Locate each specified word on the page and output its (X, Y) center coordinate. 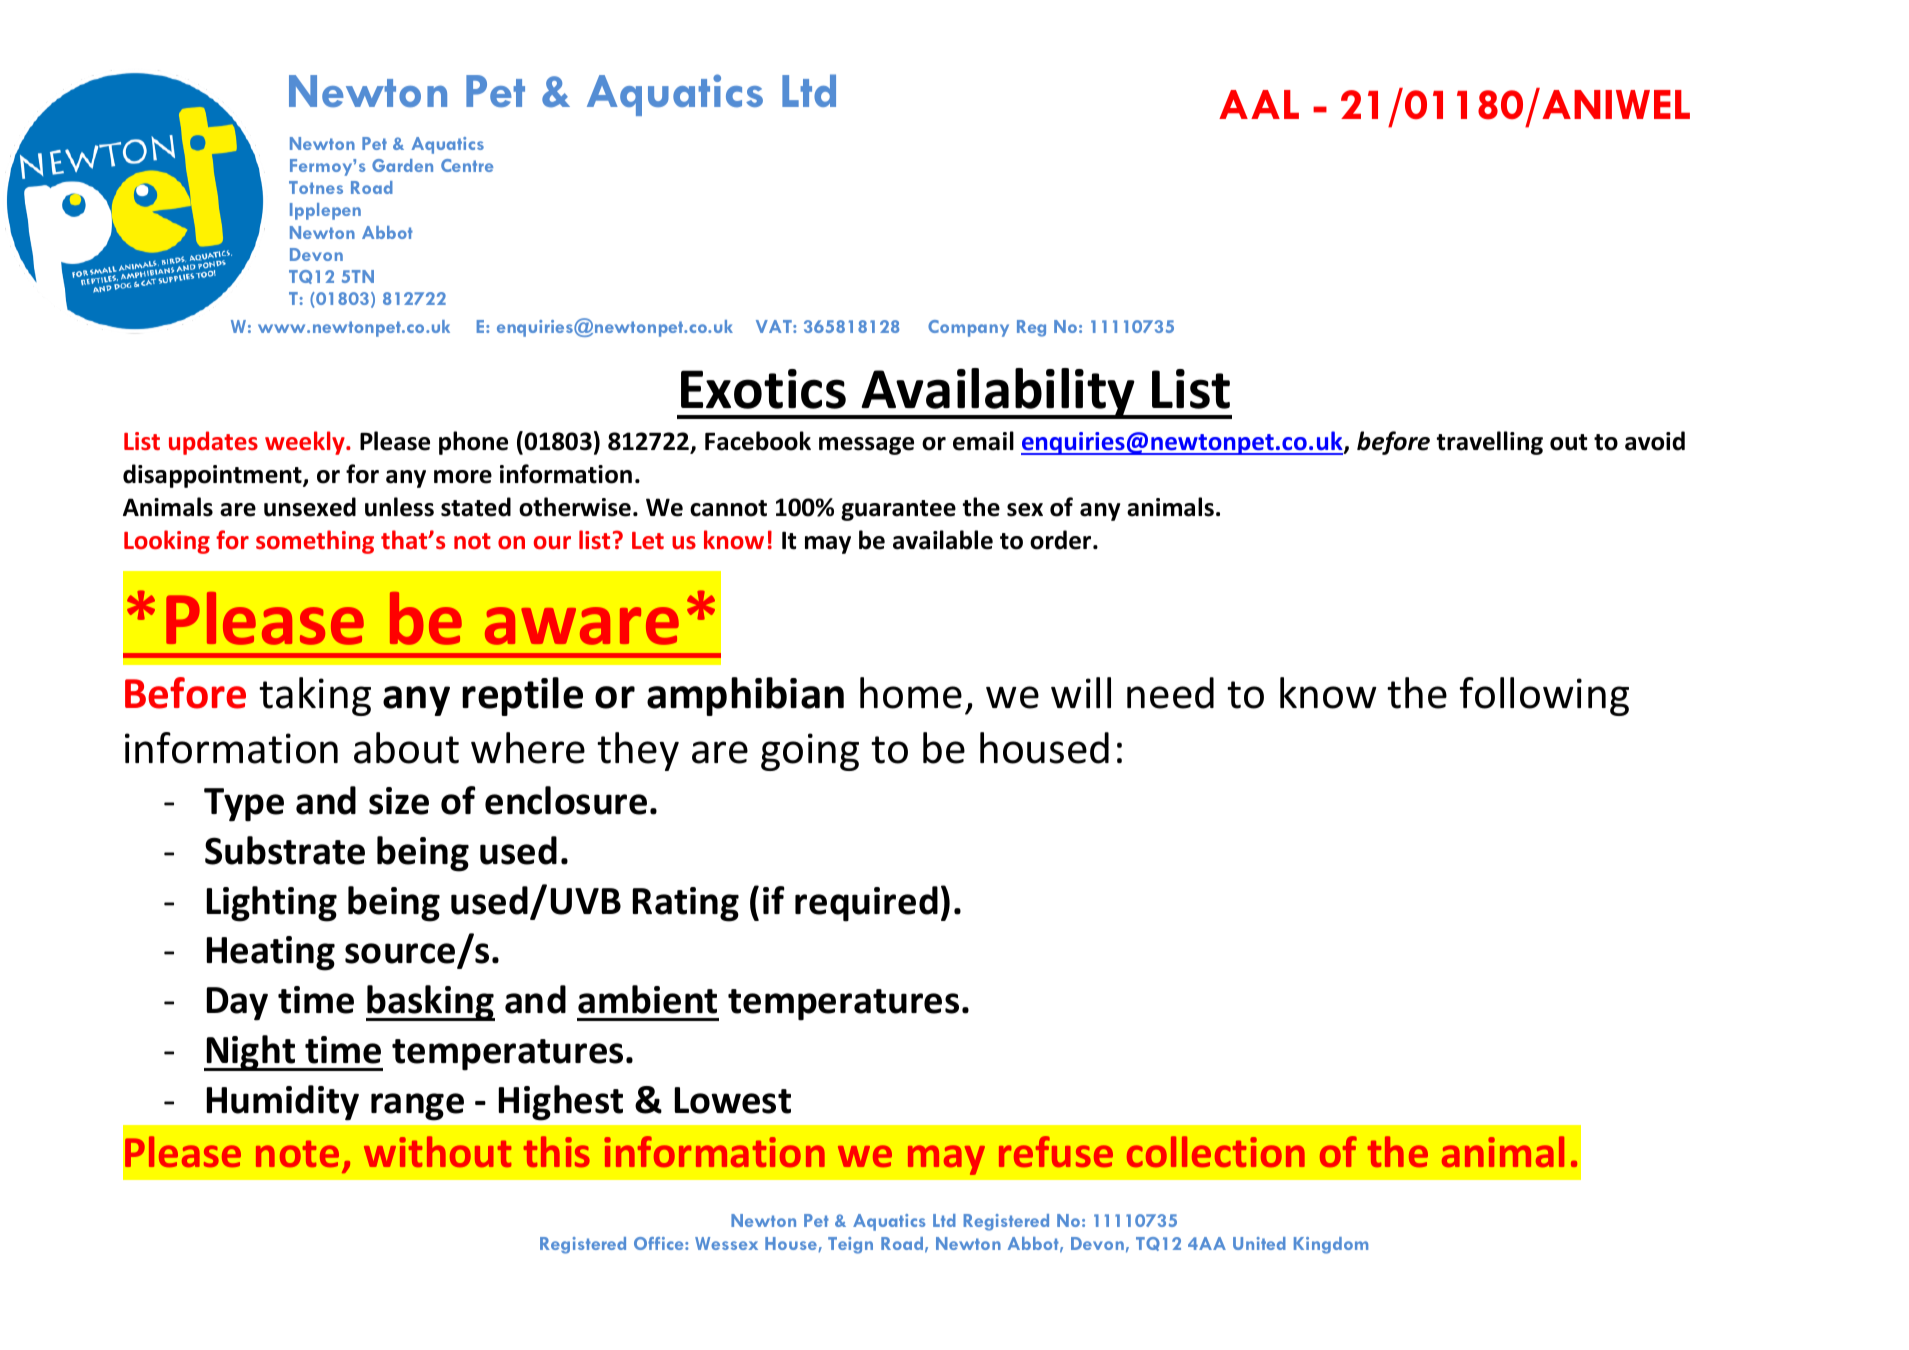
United (1259, 1243)
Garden (402, 165)
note (297, 1153)
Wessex (726, 1243)
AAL (1259, 104)
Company (968, 328)
